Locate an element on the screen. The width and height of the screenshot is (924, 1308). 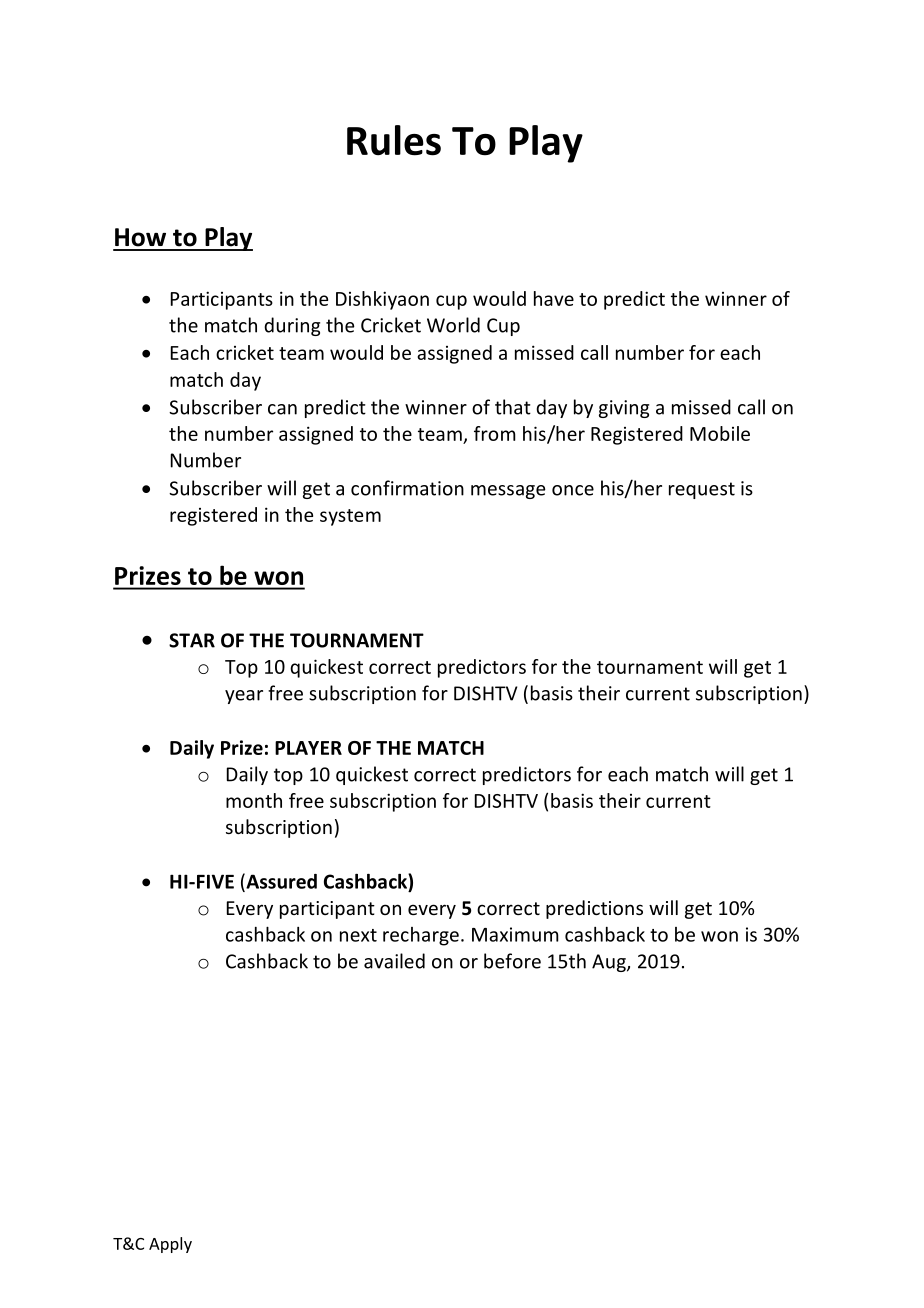
Aug is located at coordinates (610, 963).
